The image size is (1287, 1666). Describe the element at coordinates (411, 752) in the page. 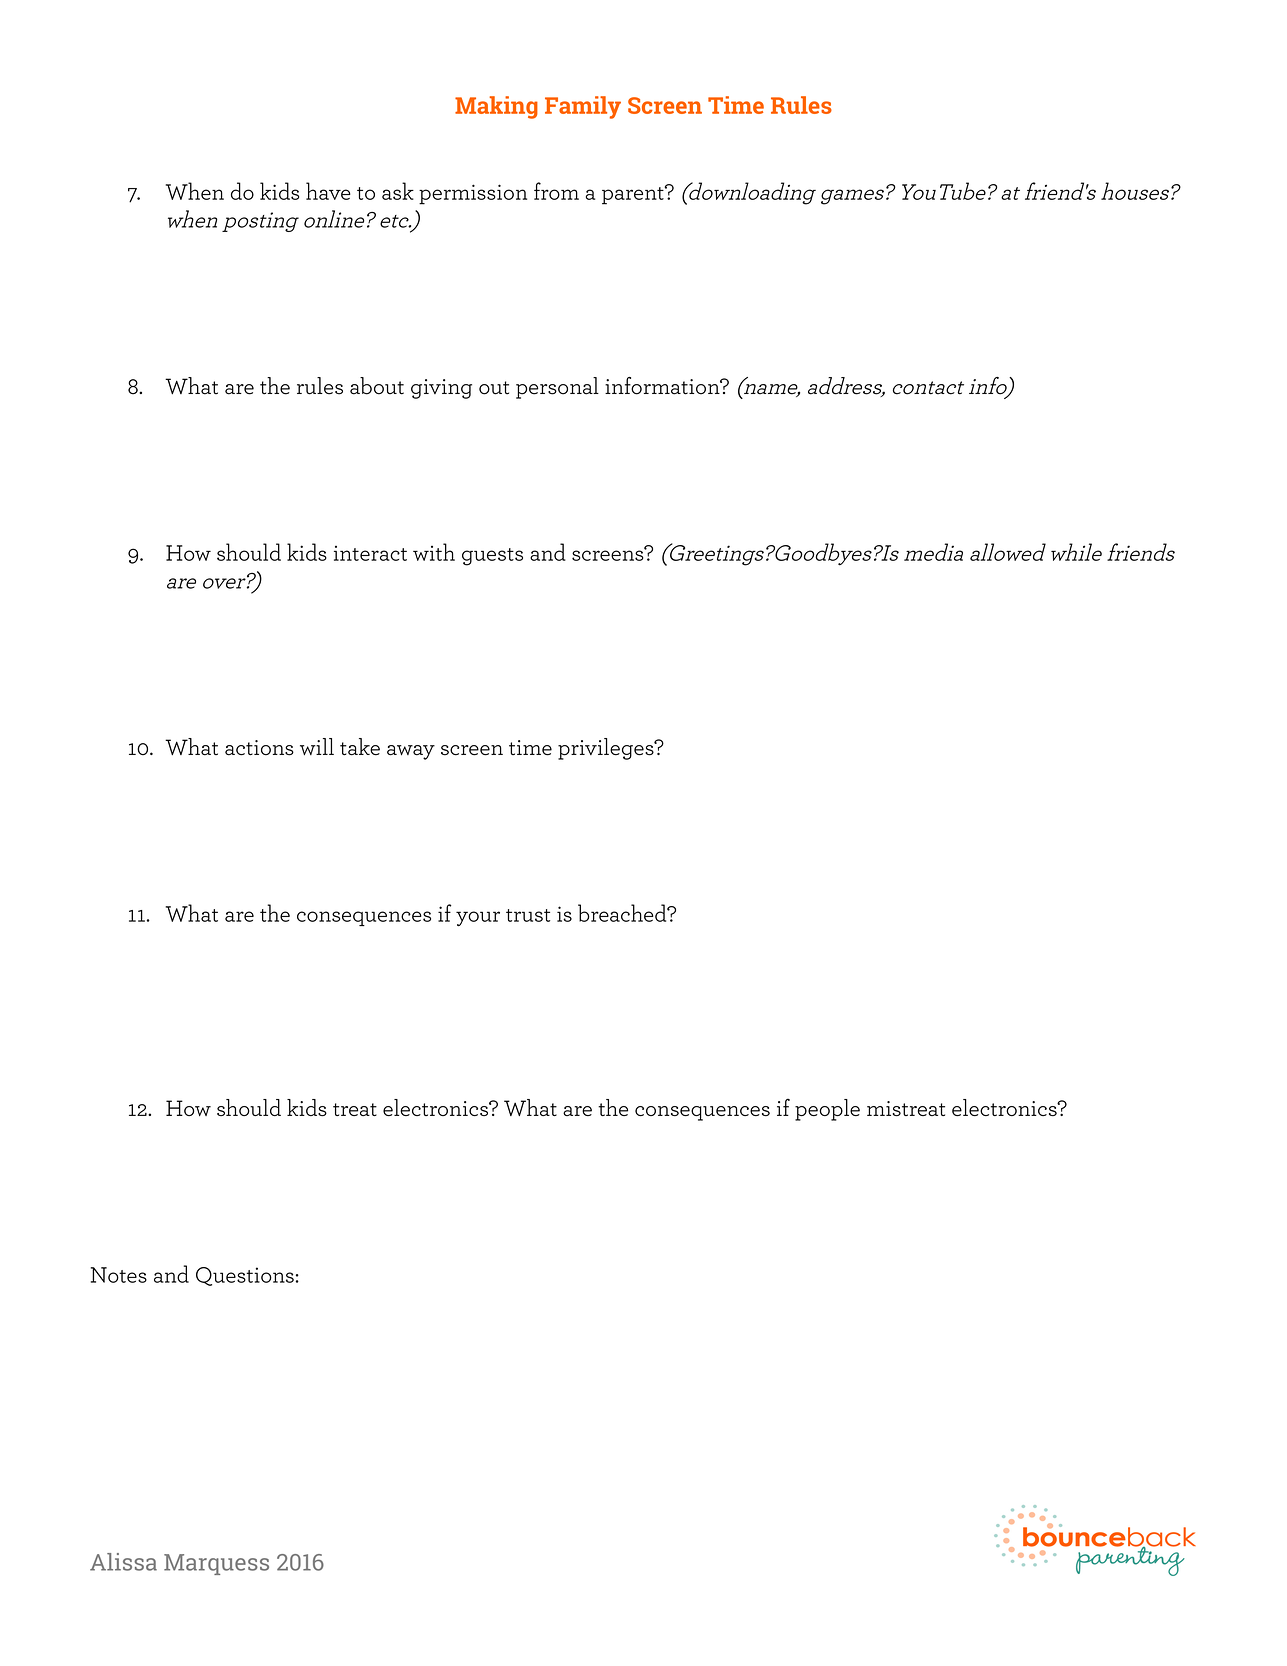

I see `away` at that location.
